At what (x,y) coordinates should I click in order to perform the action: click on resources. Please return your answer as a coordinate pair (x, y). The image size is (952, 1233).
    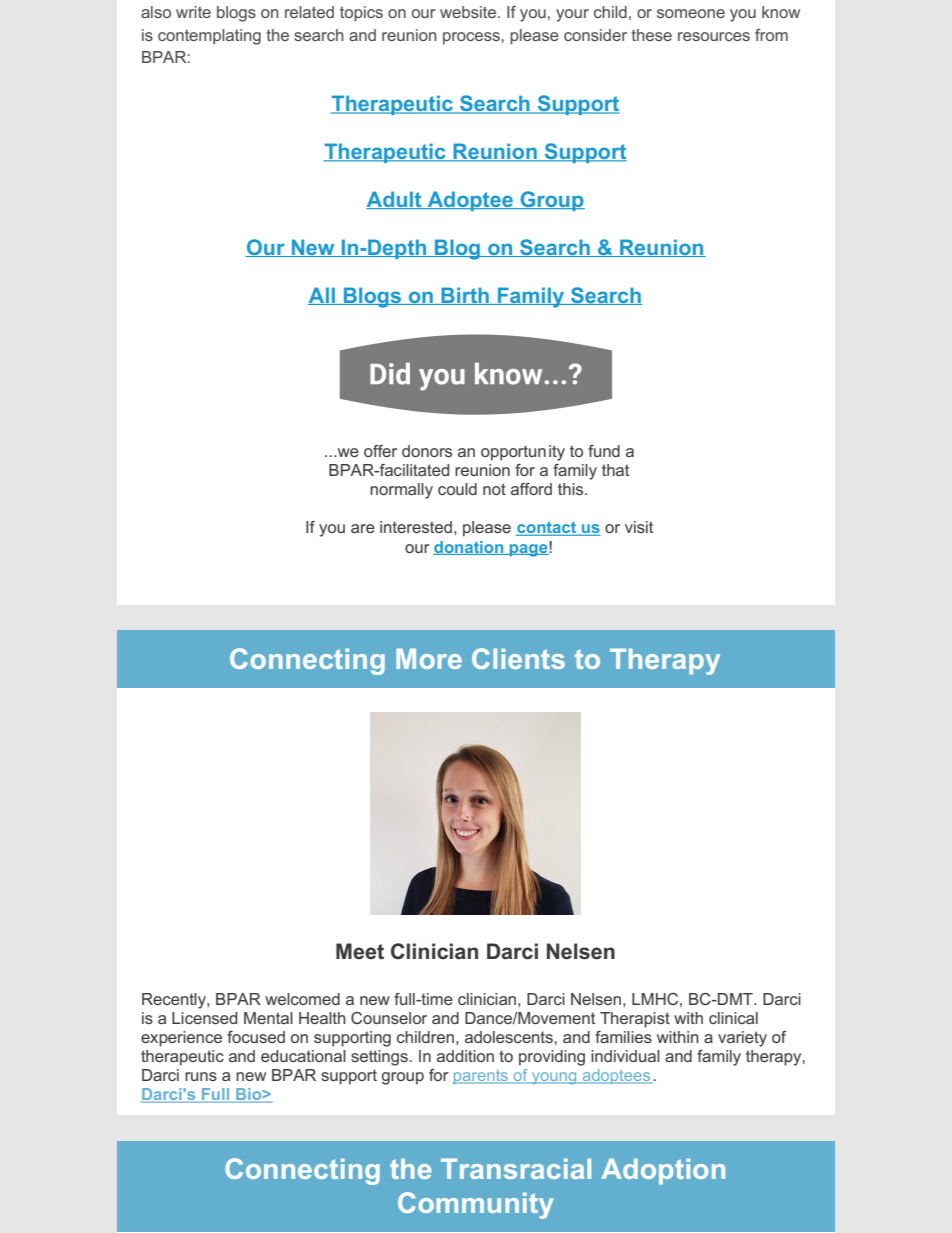
    Looking at the image, I should click on (714, 36).
